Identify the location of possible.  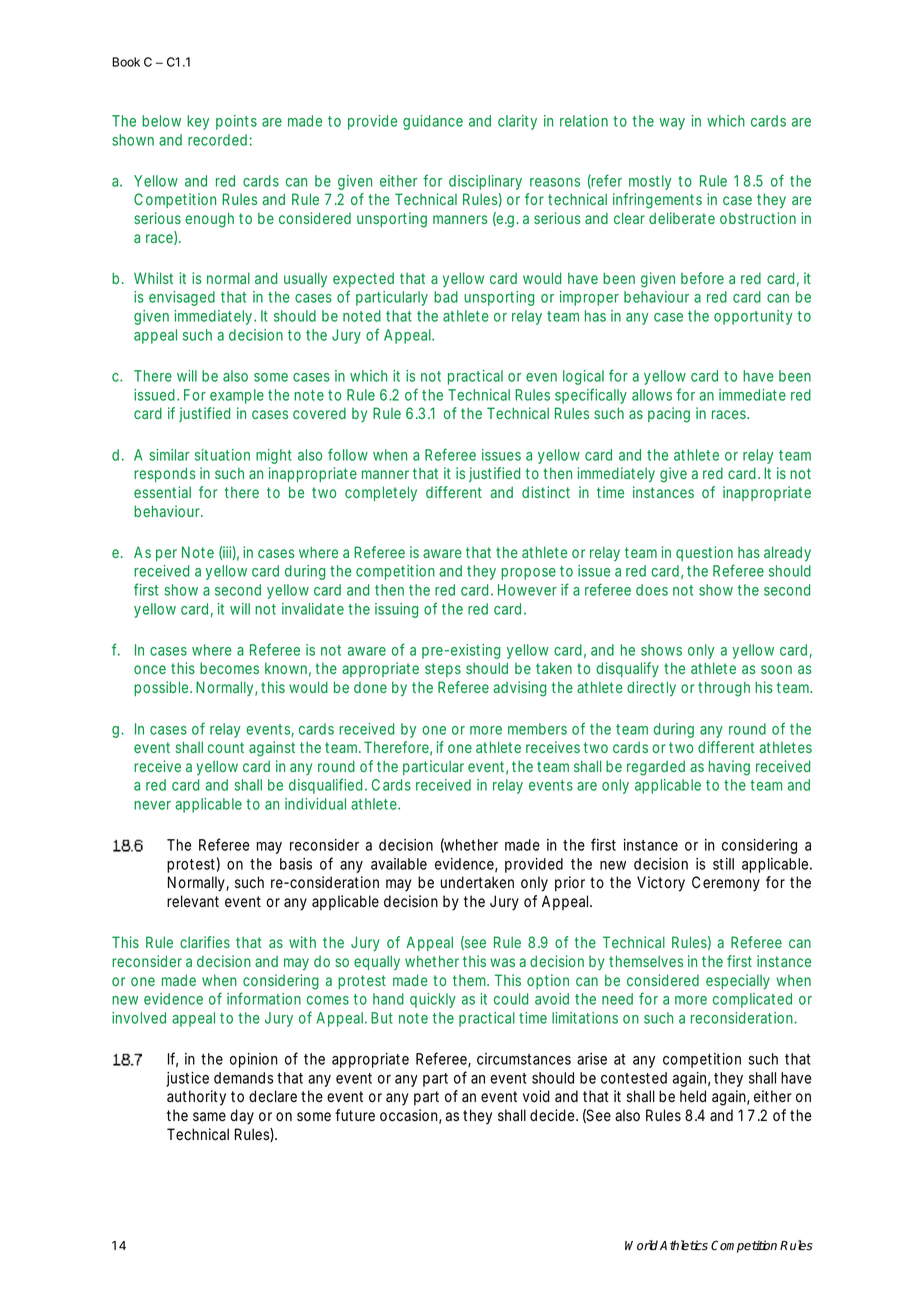
(163, 688).
